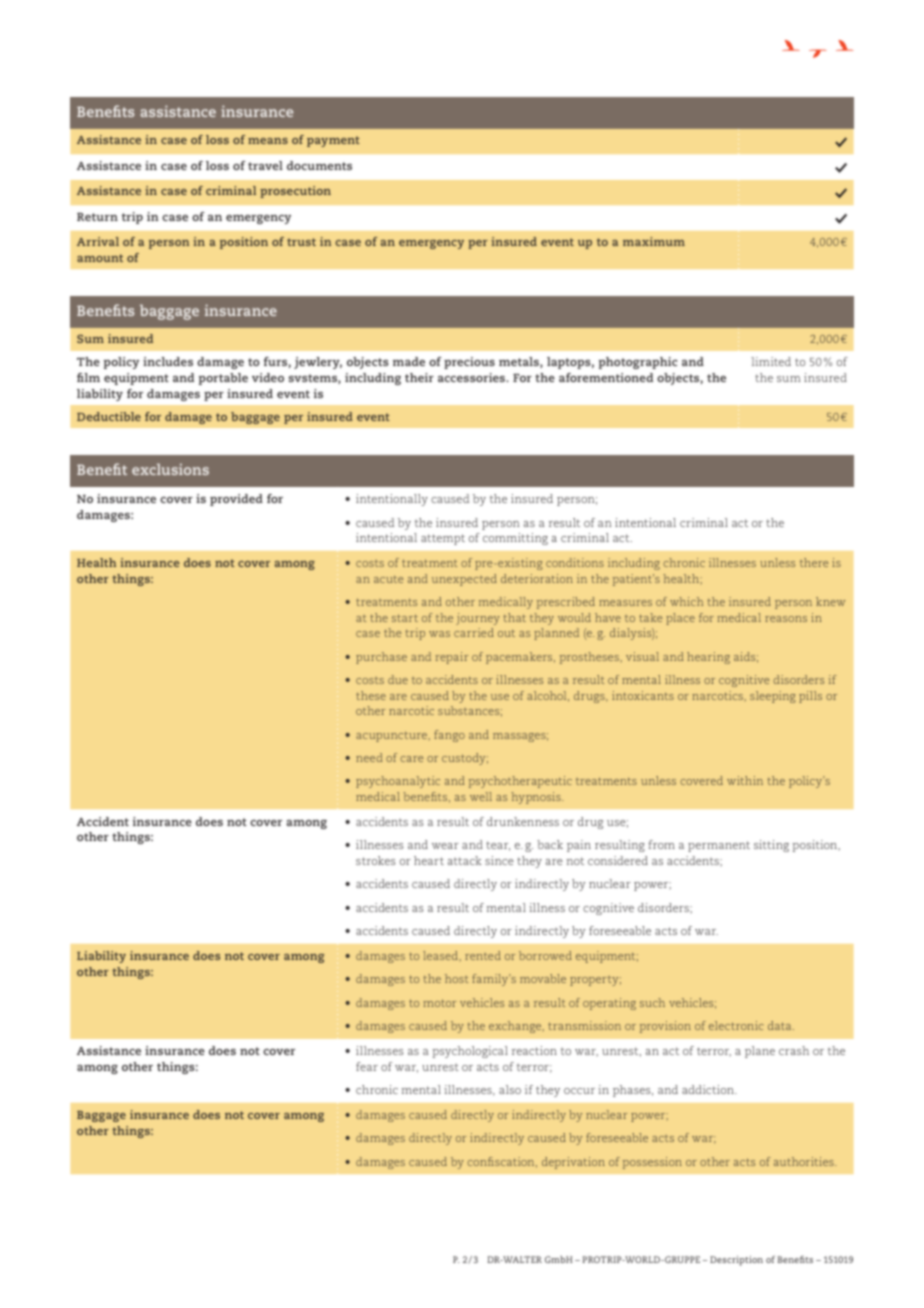  Describe the element at coordinates (472, 377) in the screenshot. I see `accessories` at that location.
